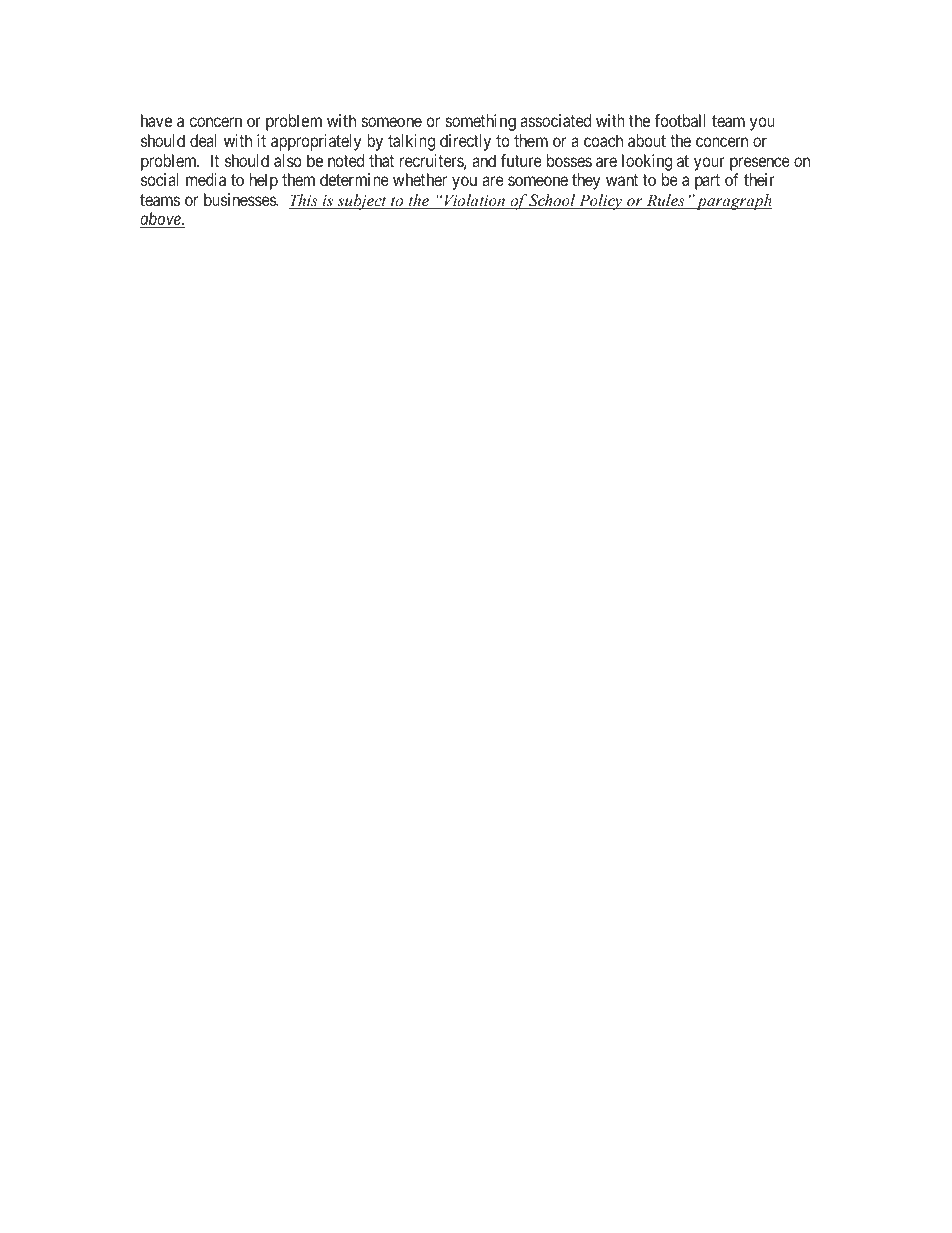 The image size is (952, 1233). Describe the element at coordinates (206, 179) in the screenshot. I see `media` at that location.
